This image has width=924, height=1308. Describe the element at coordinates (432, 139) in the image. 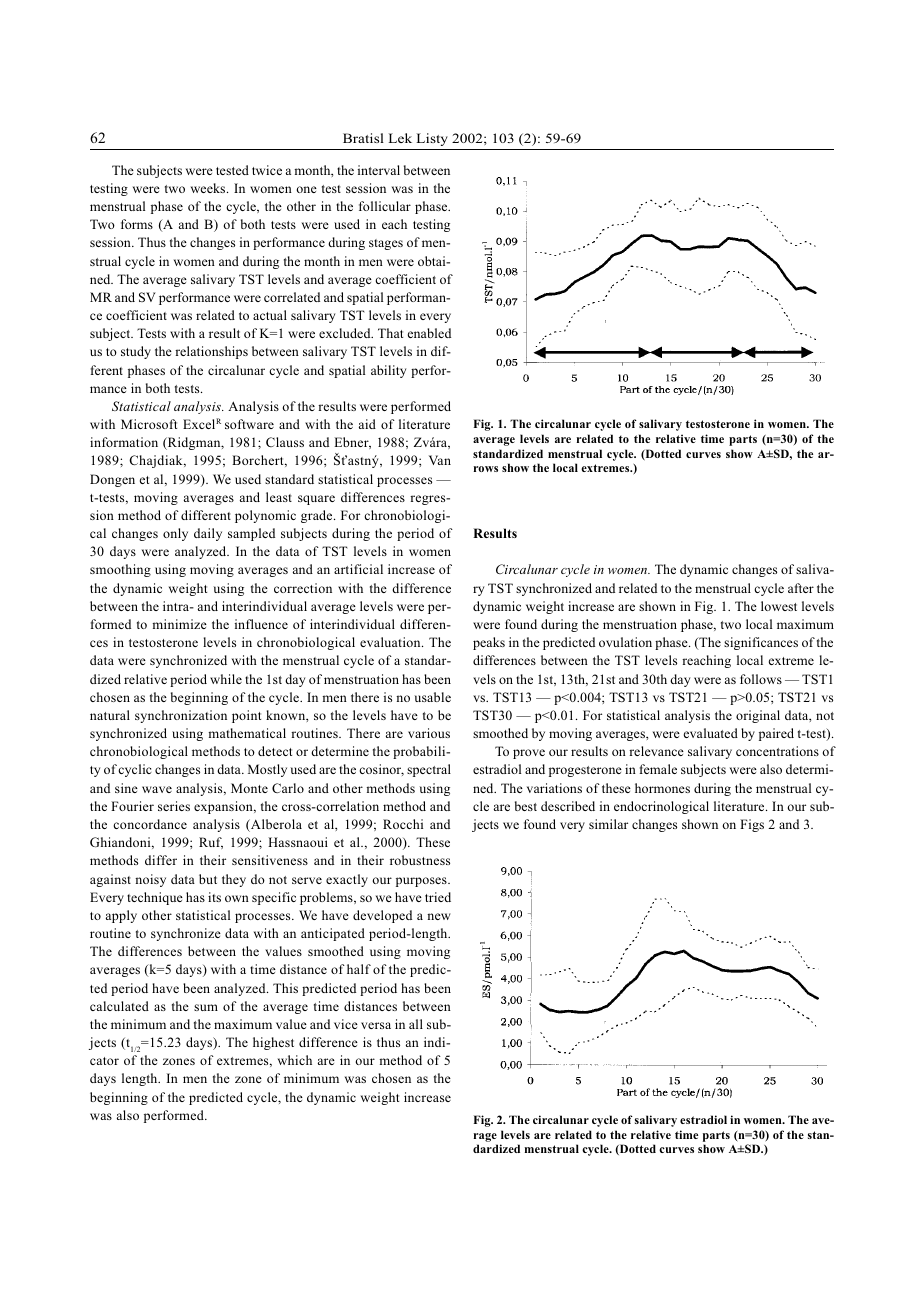

I see `Listy` at that location.
